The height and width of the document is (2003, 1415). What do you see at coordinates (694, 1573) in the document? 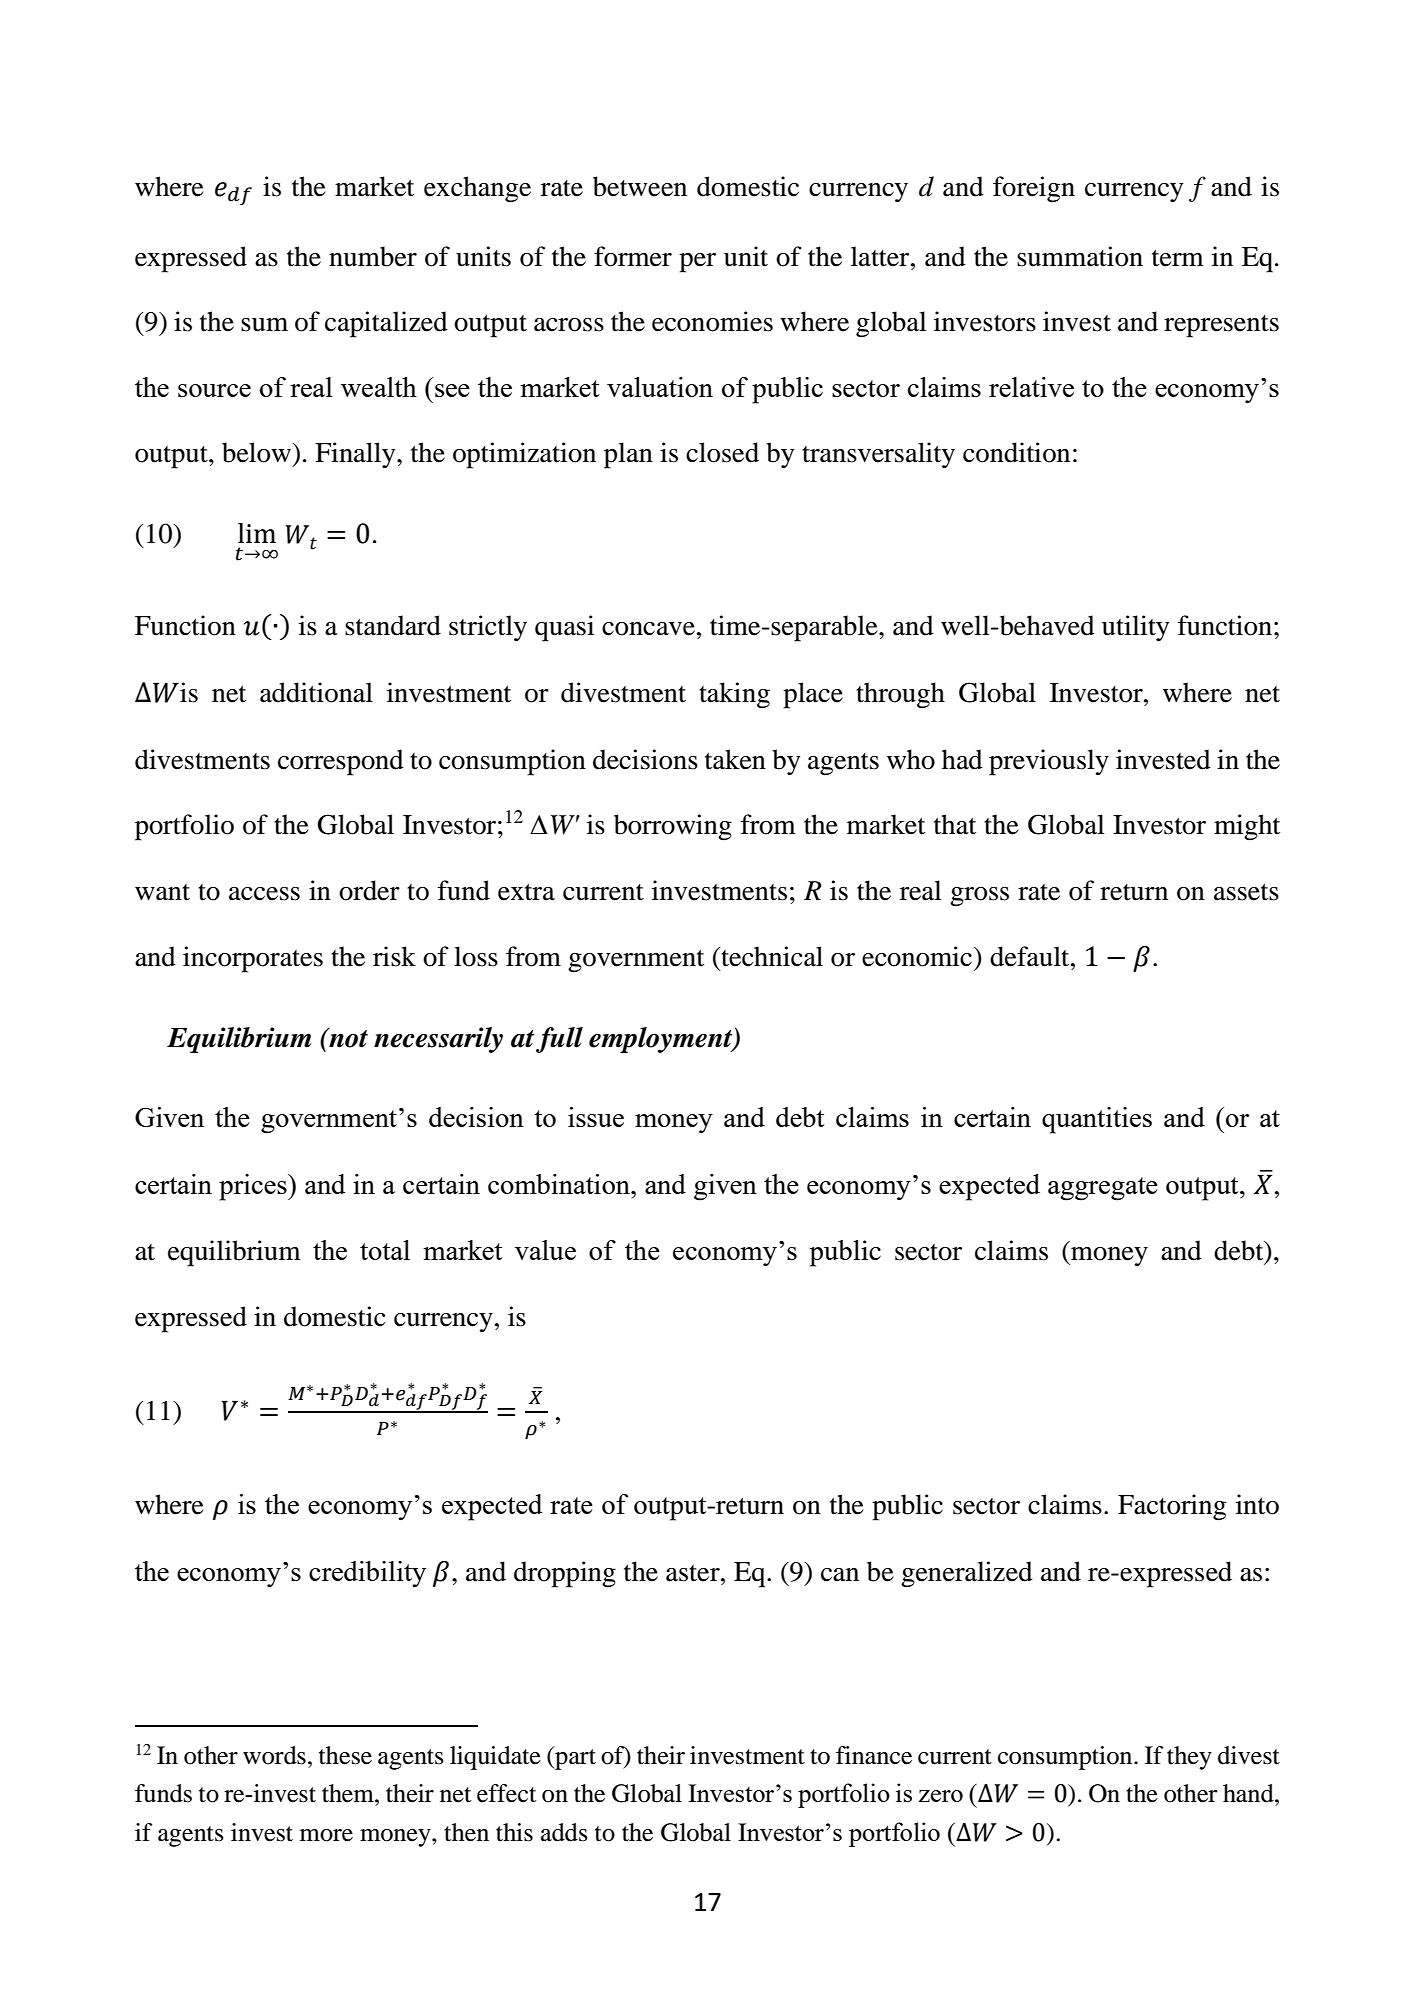
I see `aster` at bounding box center [694, 1573].
